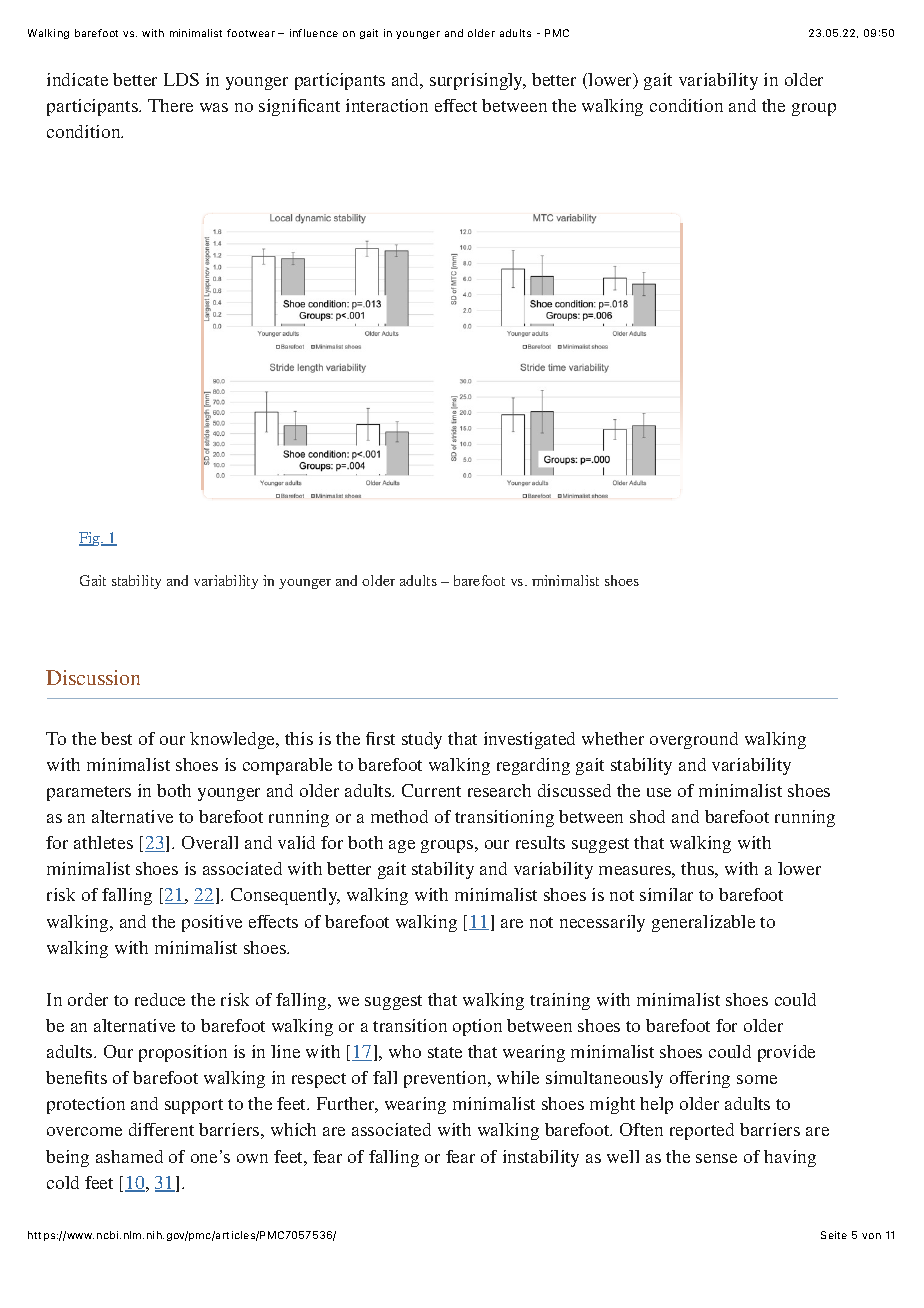 The width and height of the image is (924, 1308). I want to click on whether, so click(613, 738).
